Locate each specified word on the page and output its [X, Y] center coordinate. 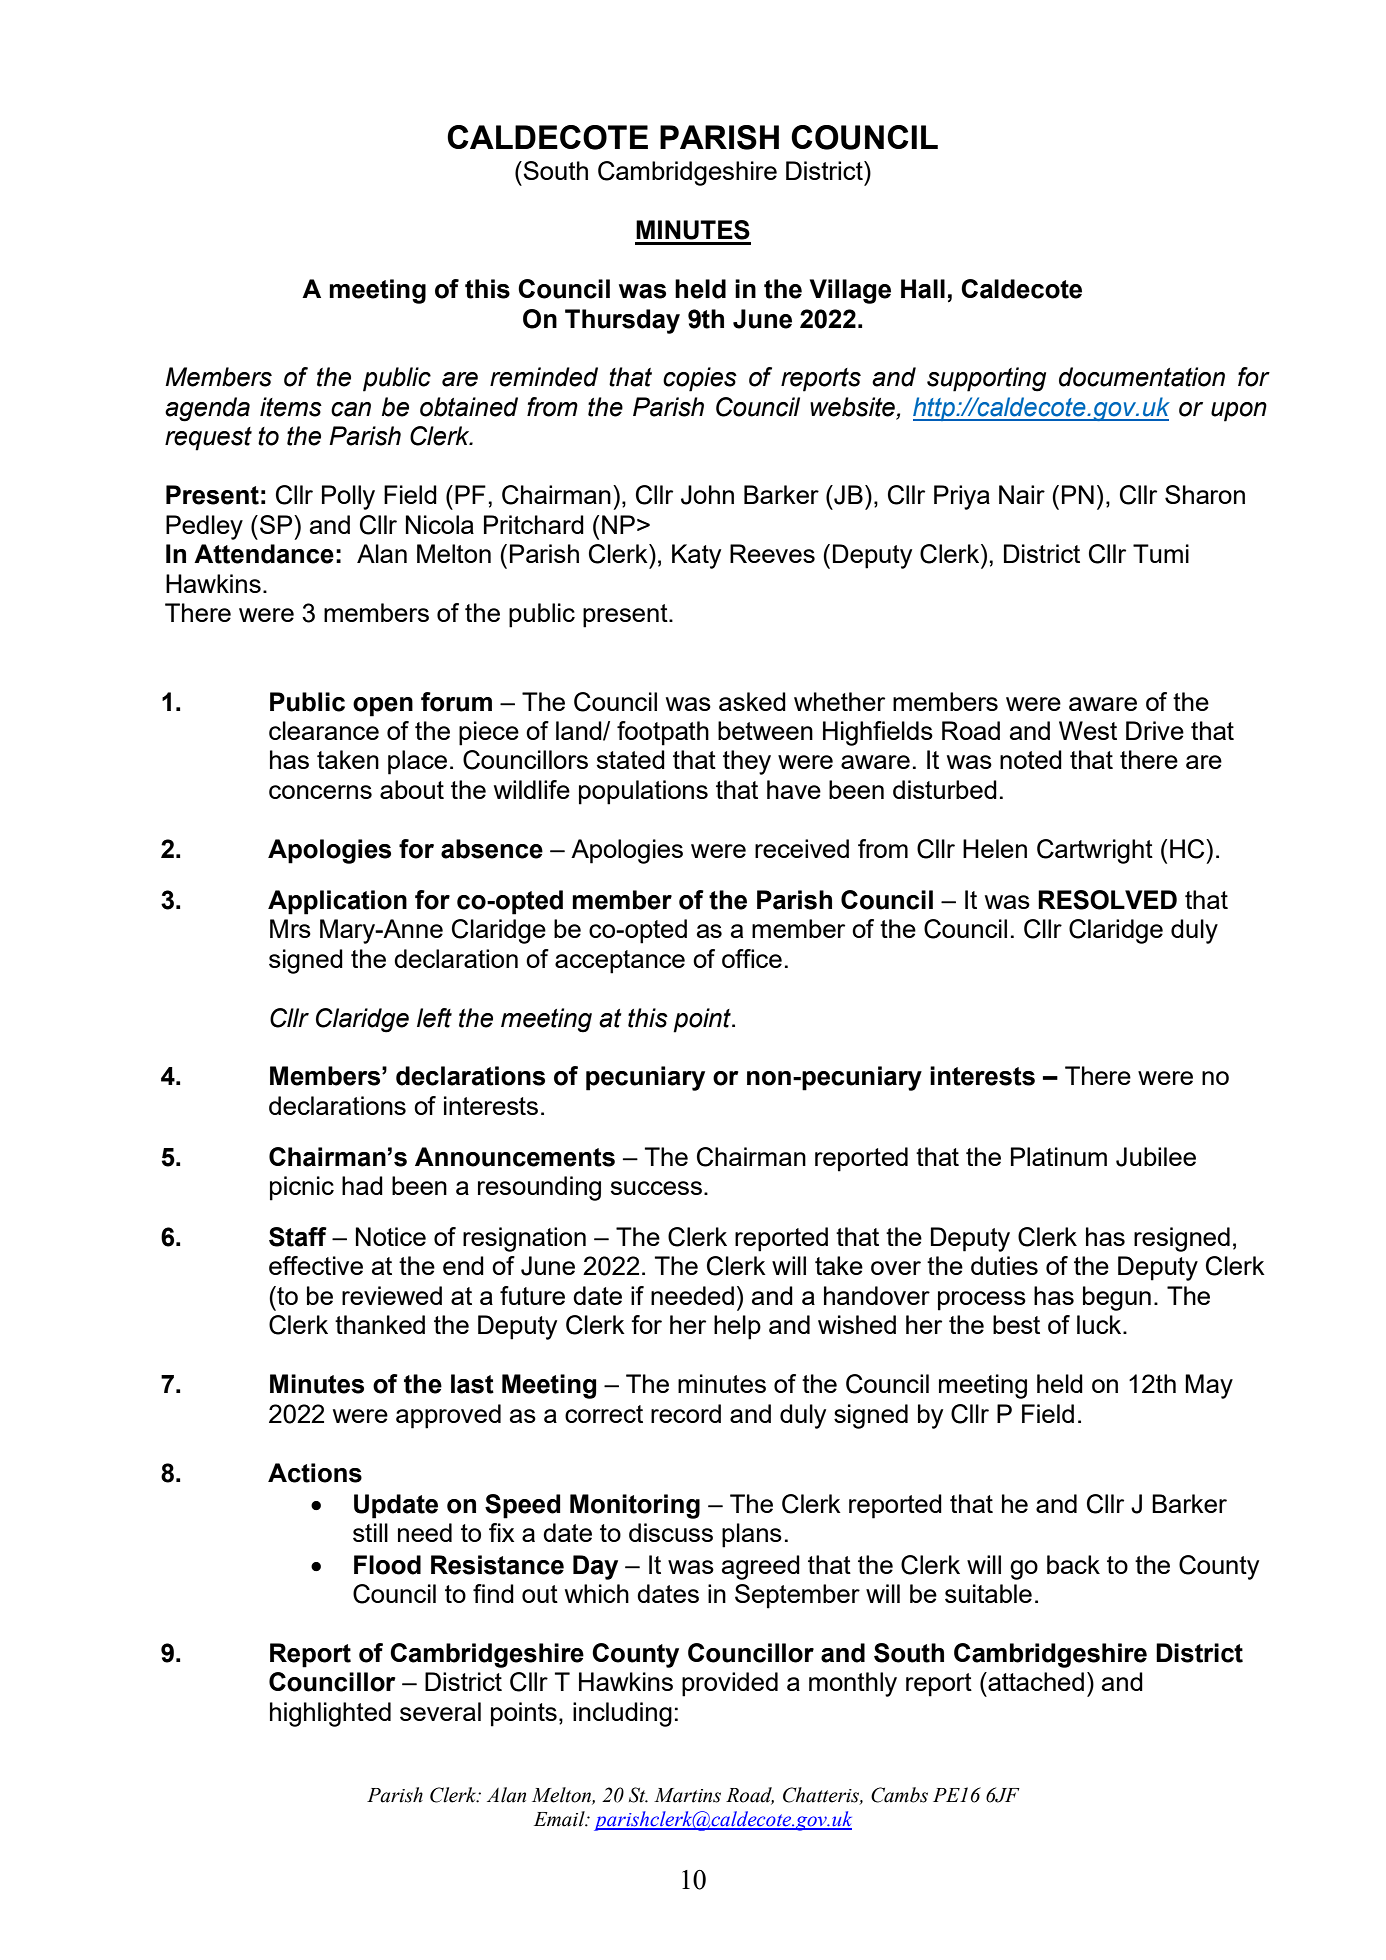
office [752, 958]
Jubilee [1156, 1157]
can [351, 409]
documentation [1142, 377]
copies [700, 379]
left [434, 1018]
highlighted [330, 1714]
